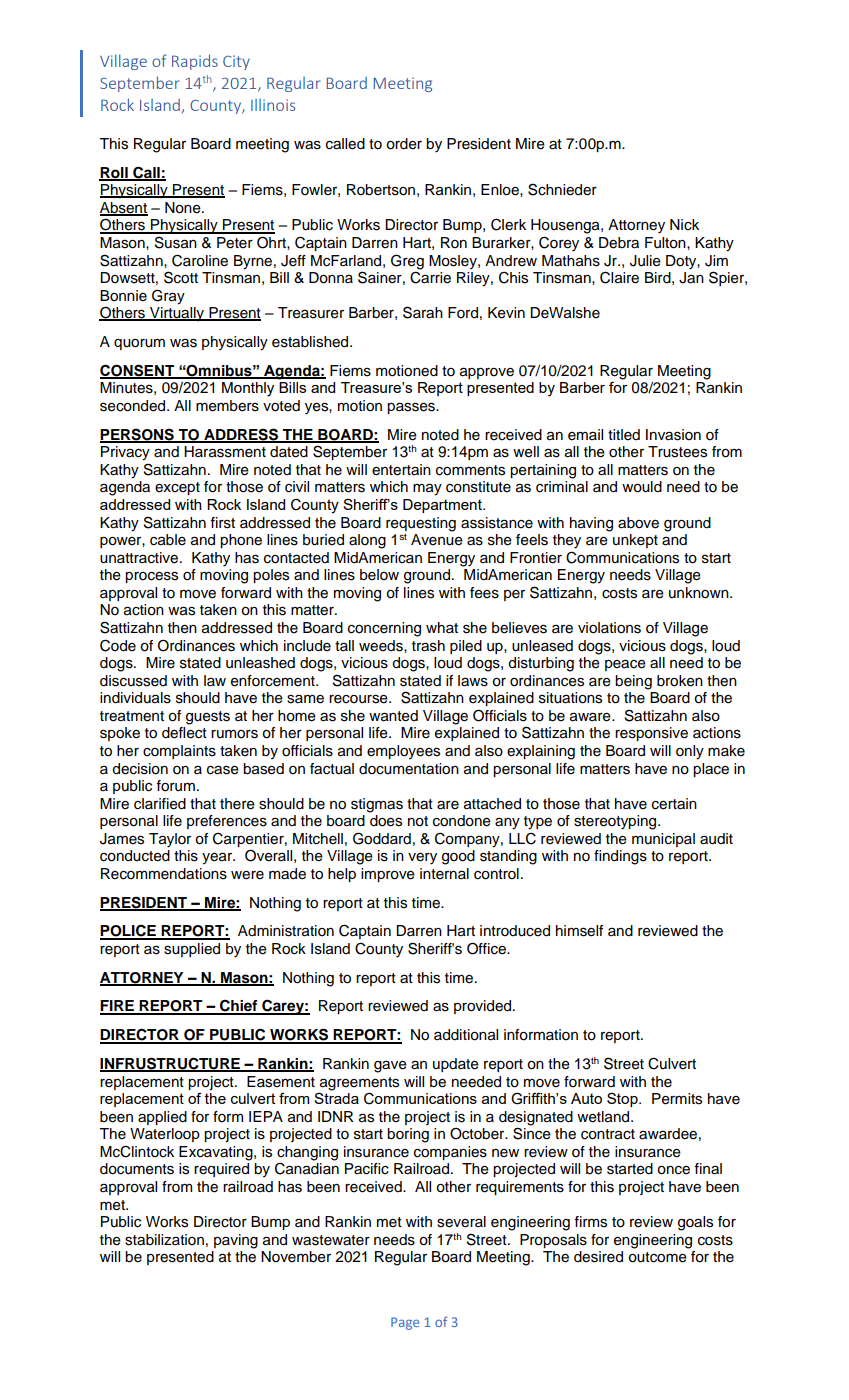 This page has height=1400, width=849. I want to click on Rapids, so click(195, 62).
